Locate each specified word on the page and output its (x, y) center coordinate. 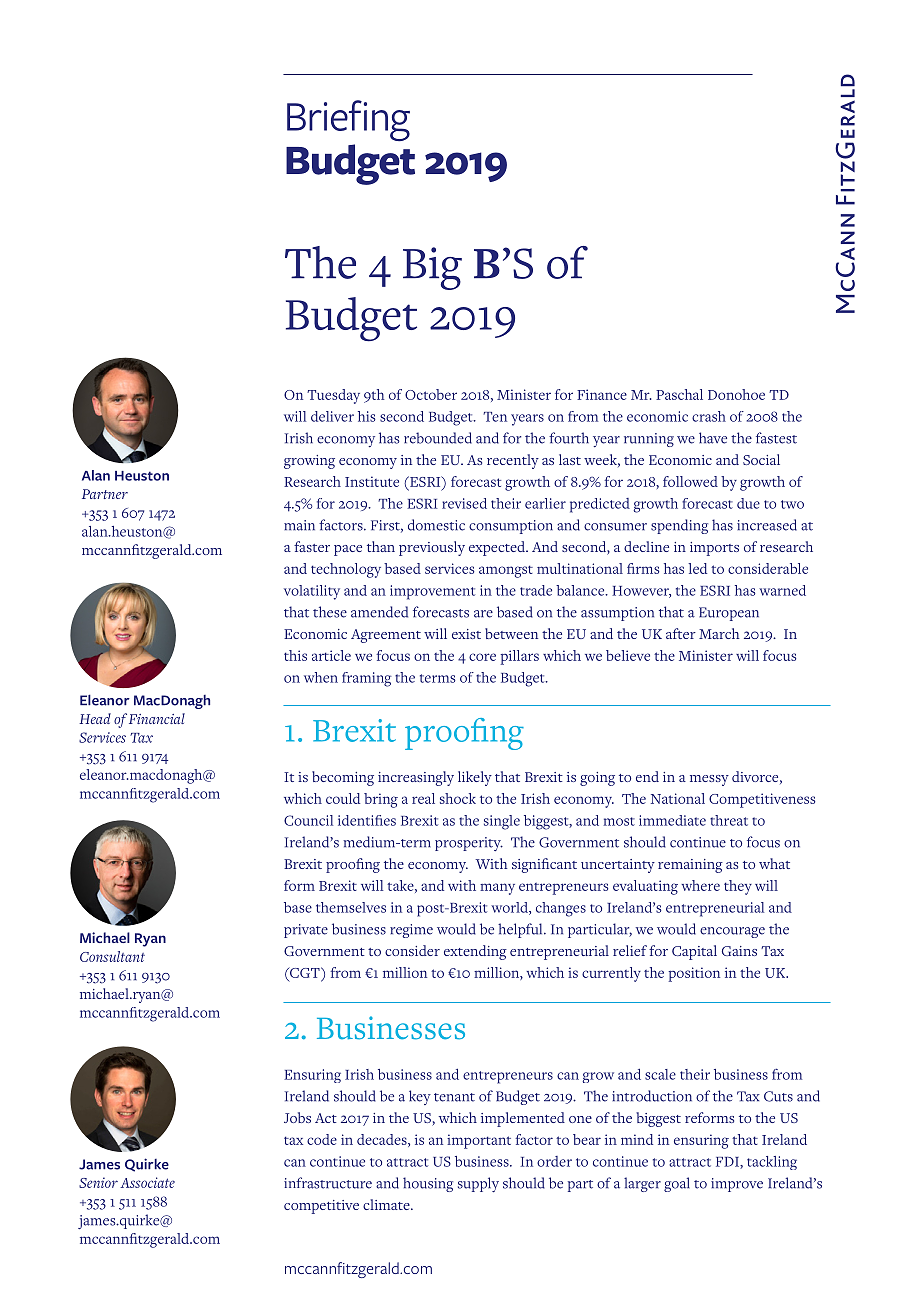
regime (411, 931)
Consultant (112, 956)
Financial (157, 718)
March (719, 633)
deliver (332, 416)
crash (709, 416)
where (700, 885)
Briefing (348, 121)
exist (466, 634)
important (479, 1141)
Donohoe (736, 394)
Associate (147, 1182)
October (431, 394)
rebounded (438, 438)
